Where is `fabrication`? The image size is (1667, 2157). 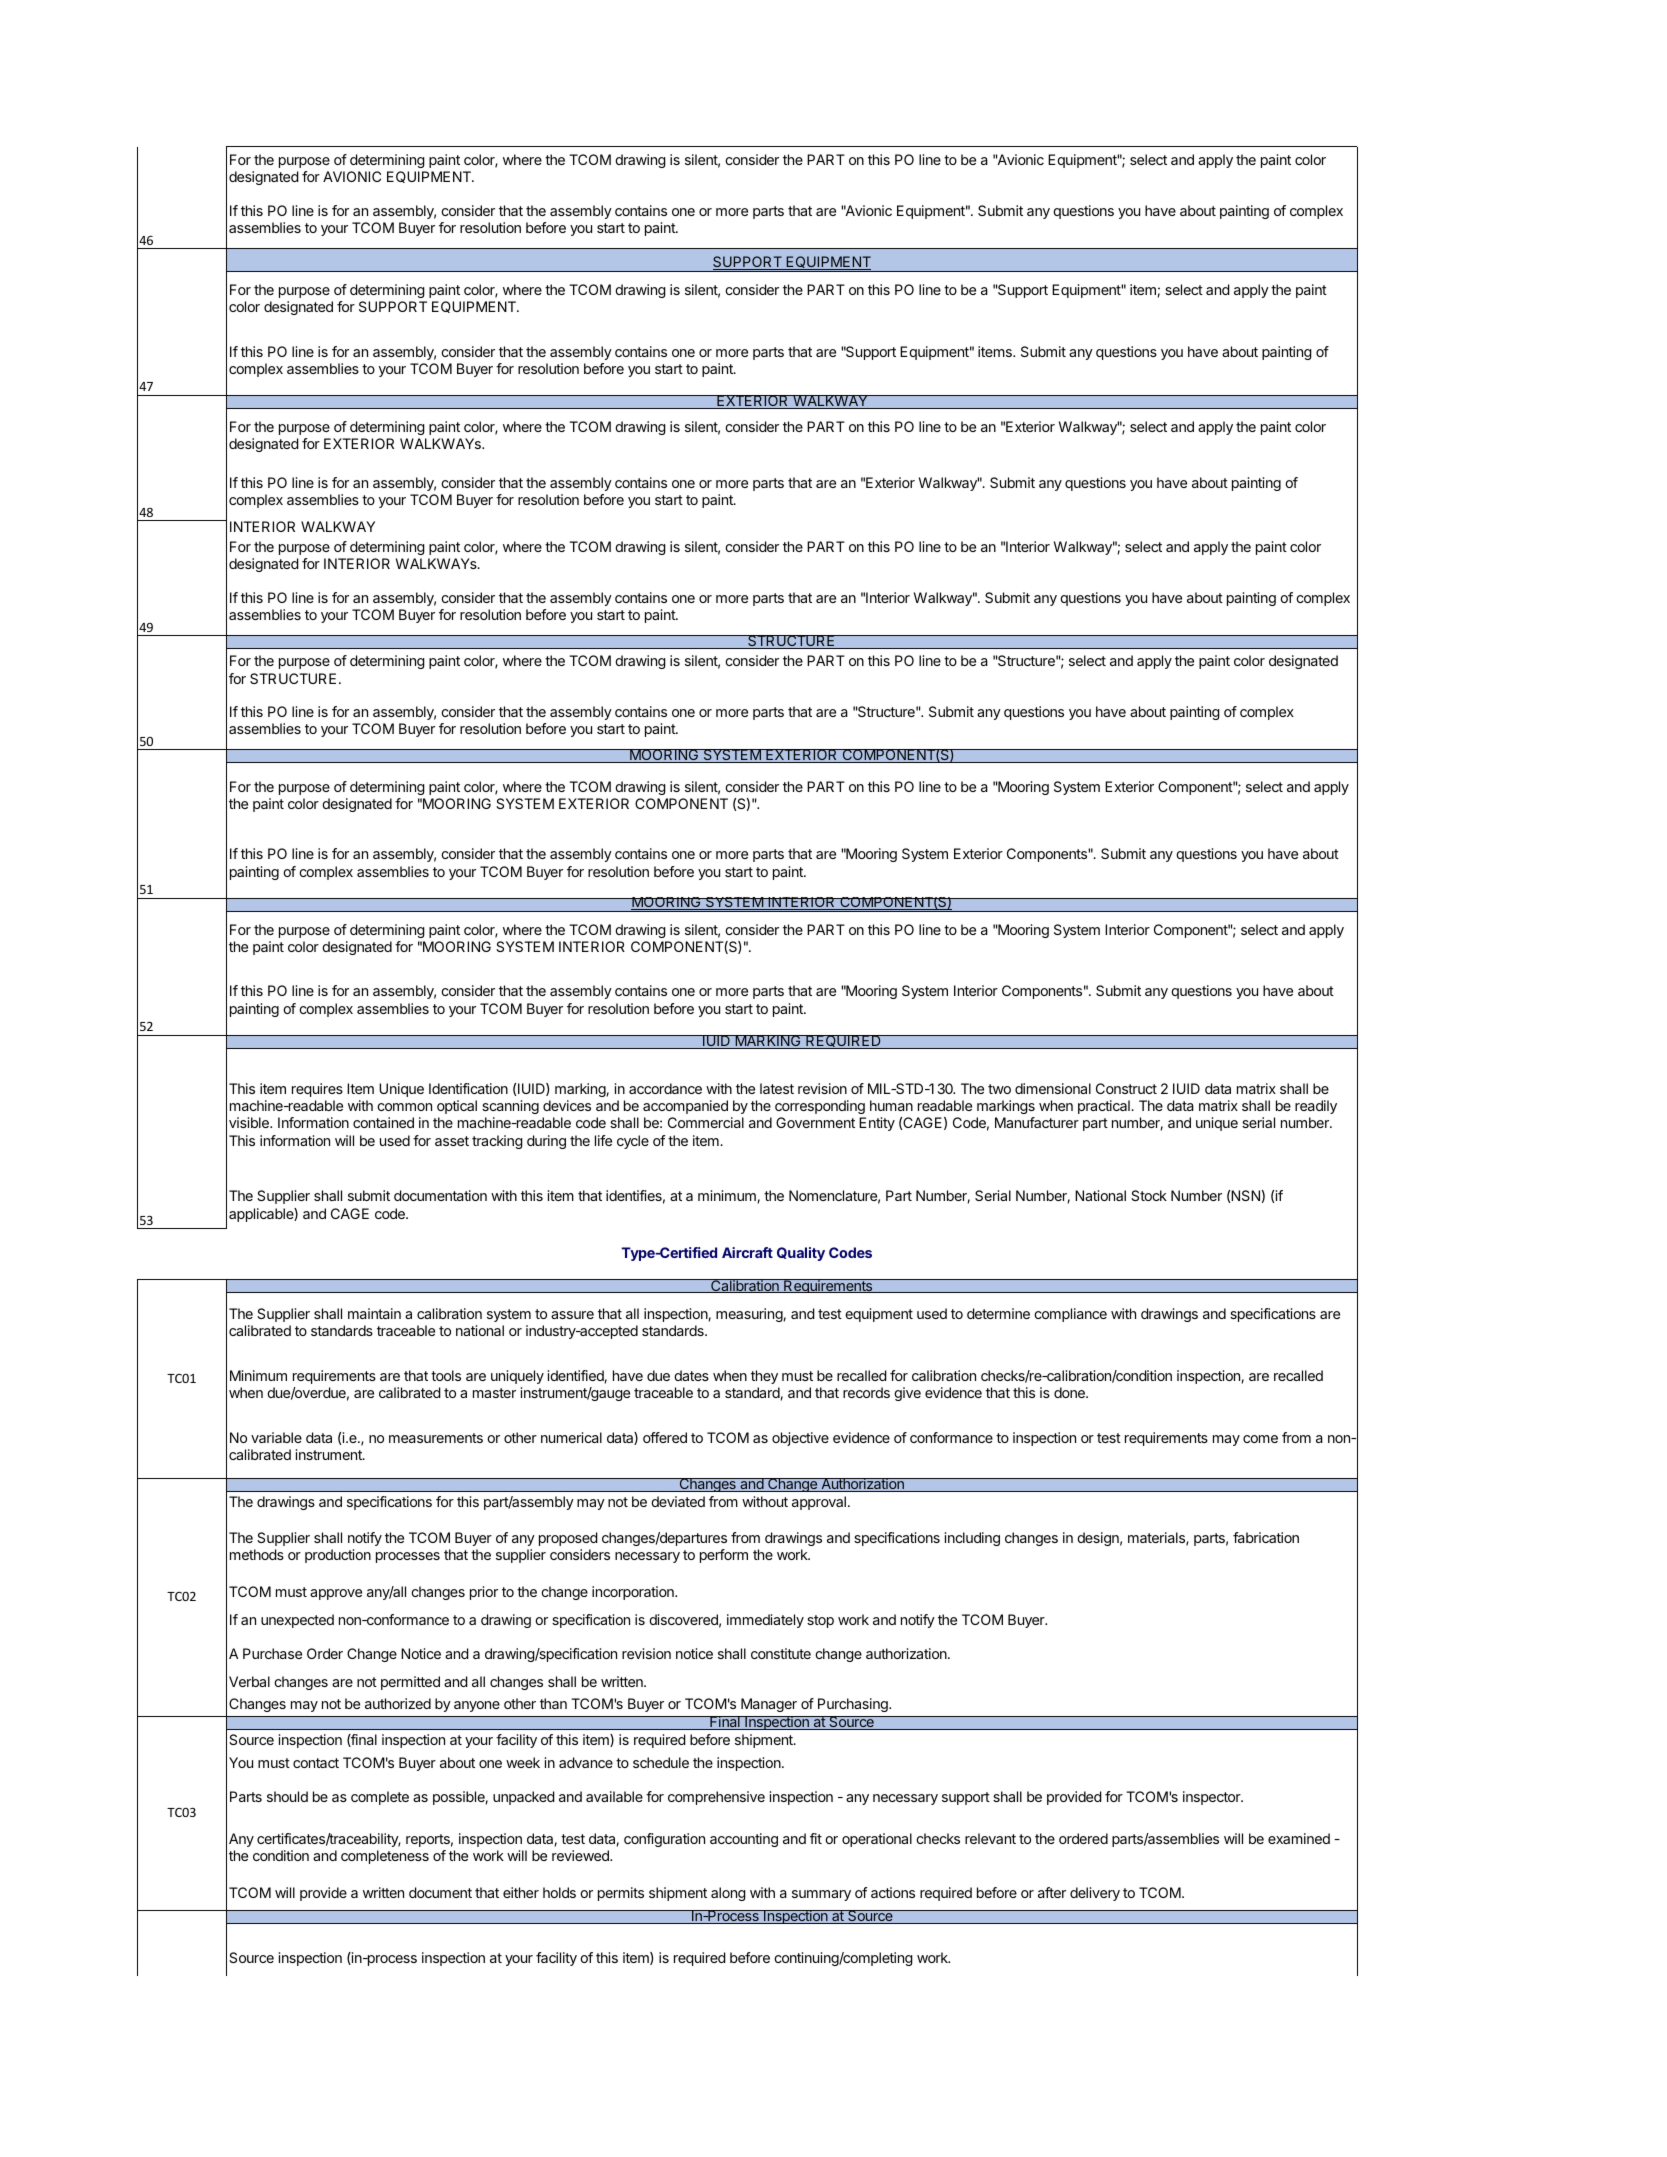 fabrication is located at coordinates (1266, 1537).
